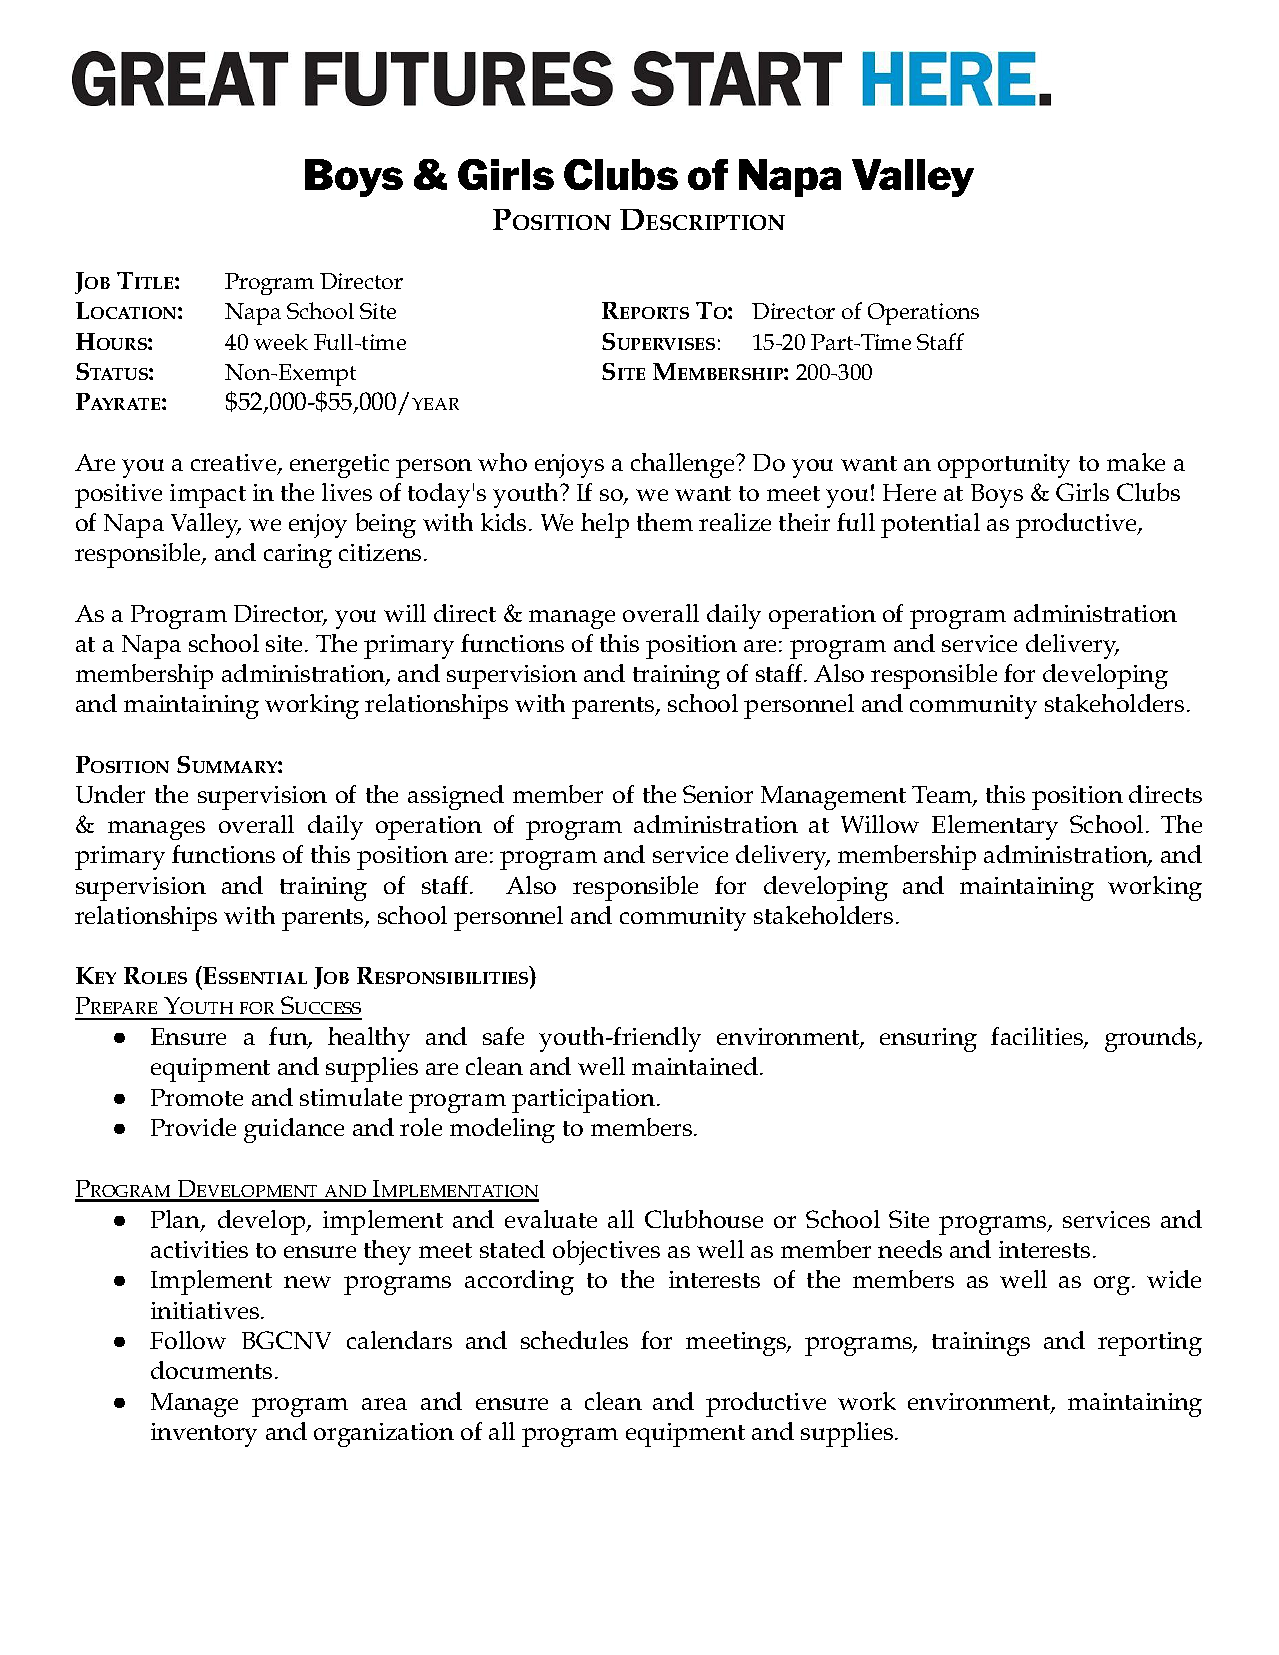 The width and height of the page is (1279, 1655). What do you see at coordinates (281, 342) in the page?
I see `week` at bounding box center [281, 342].
